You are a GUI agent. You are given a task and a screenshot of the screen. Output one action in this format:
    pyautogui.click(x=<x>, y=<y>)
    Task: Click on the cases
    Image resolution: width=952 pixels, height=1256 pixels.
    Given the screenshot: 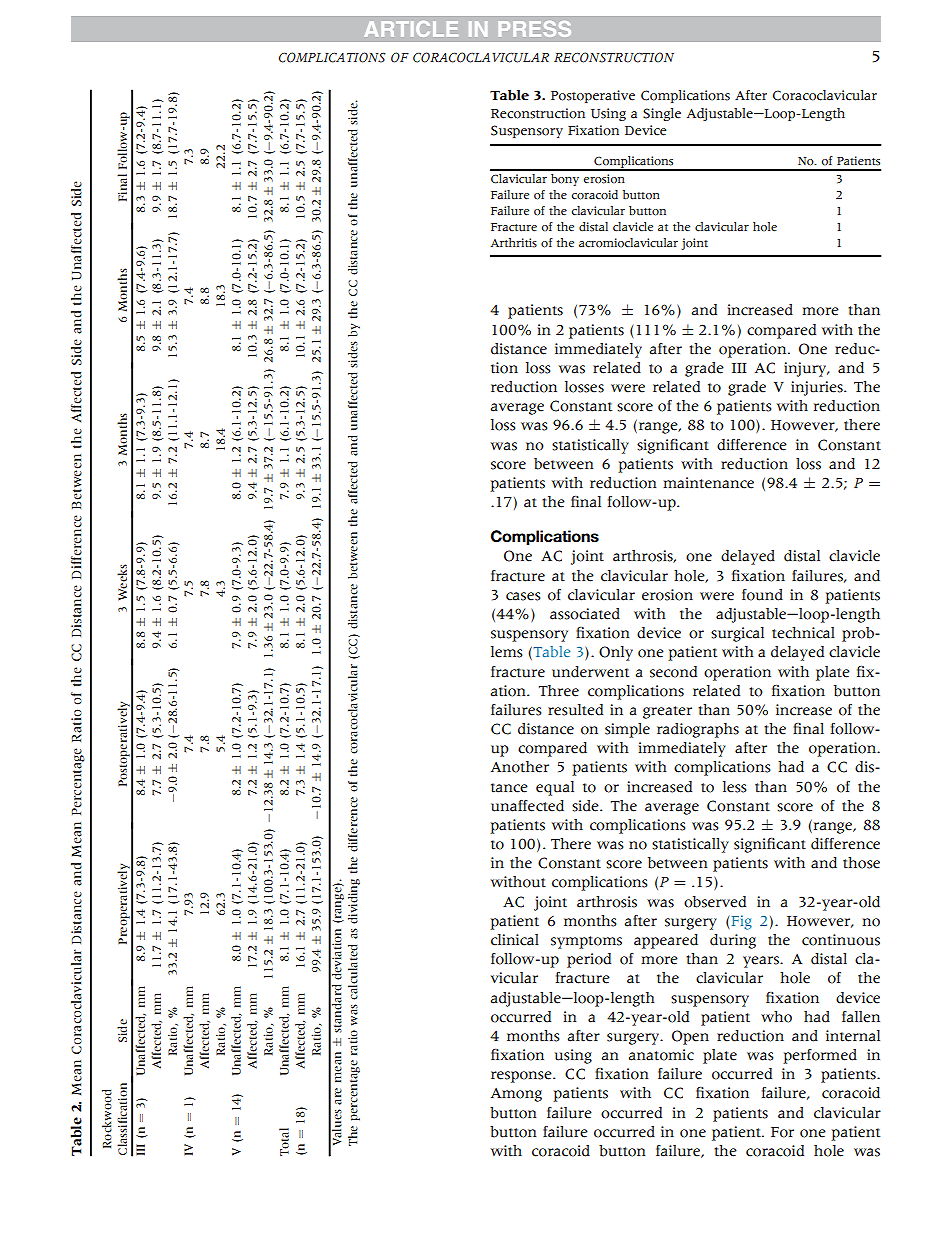 What is the action you would take?
    pyautogui.click(x=523, y=596)
